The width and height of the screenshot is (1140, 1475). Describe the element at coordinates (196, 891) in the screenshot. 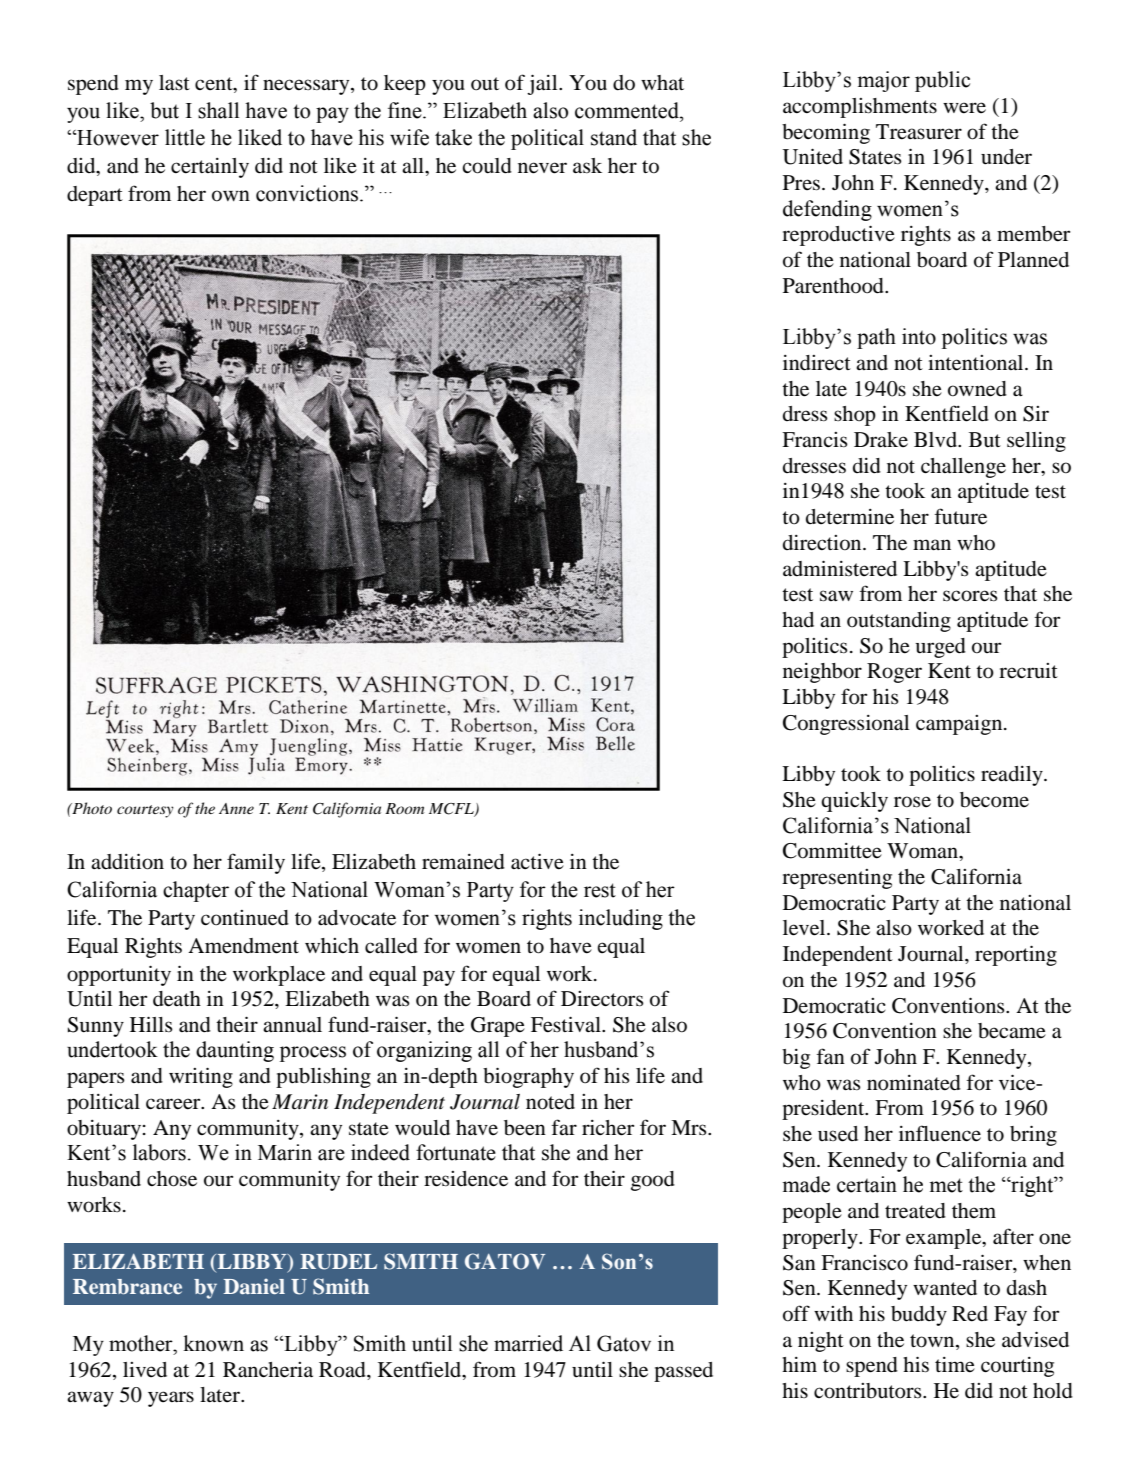

I see `chapter` at that location.
